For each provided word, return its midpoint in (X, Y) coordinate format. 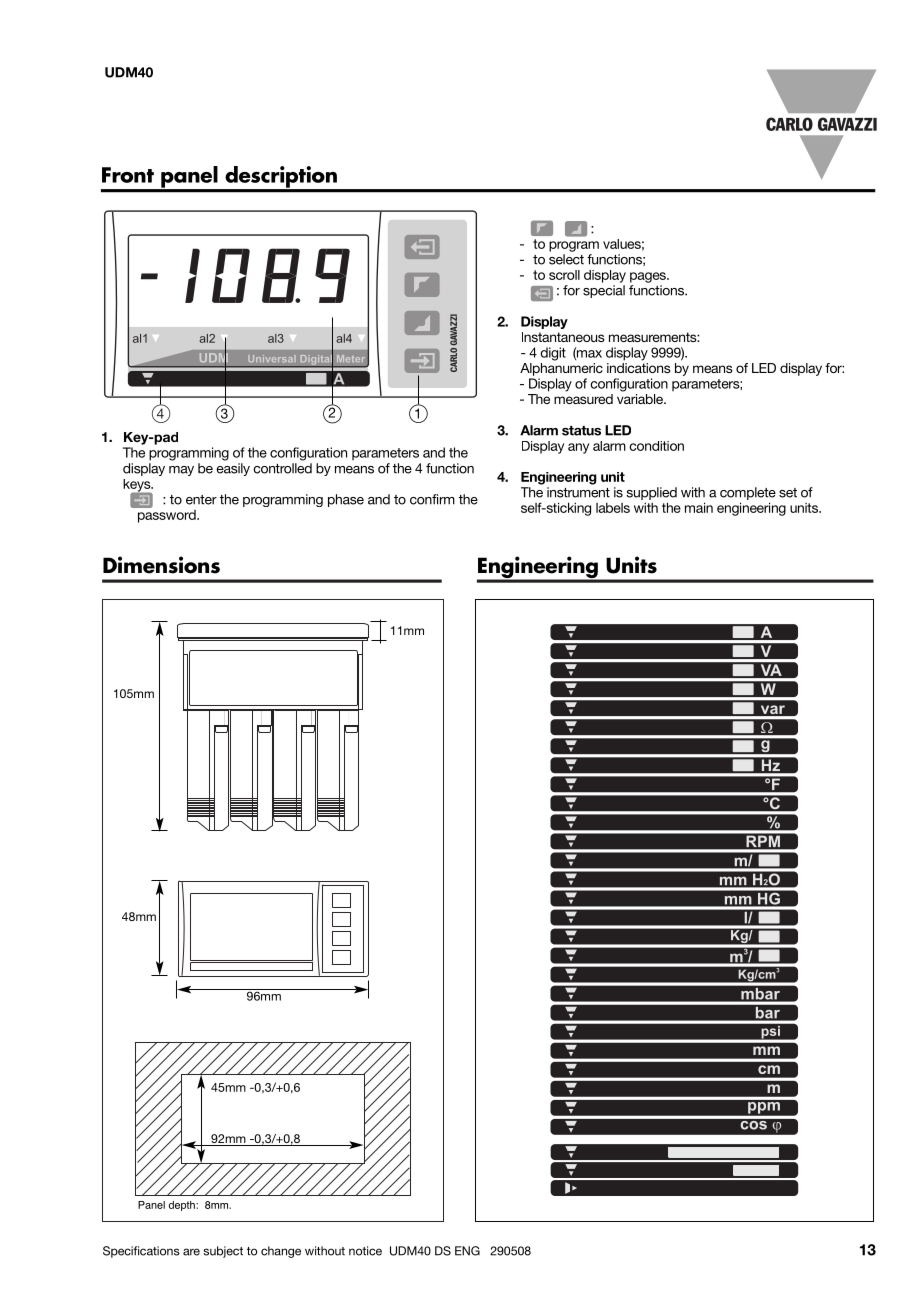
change (281, 1252)
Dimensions (161, 565)
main (699, 507)
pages (649, 277)
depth (183, 1206)
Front (128, 175)
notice (365, 1251)
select (566, 259)
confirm (432, 499)
